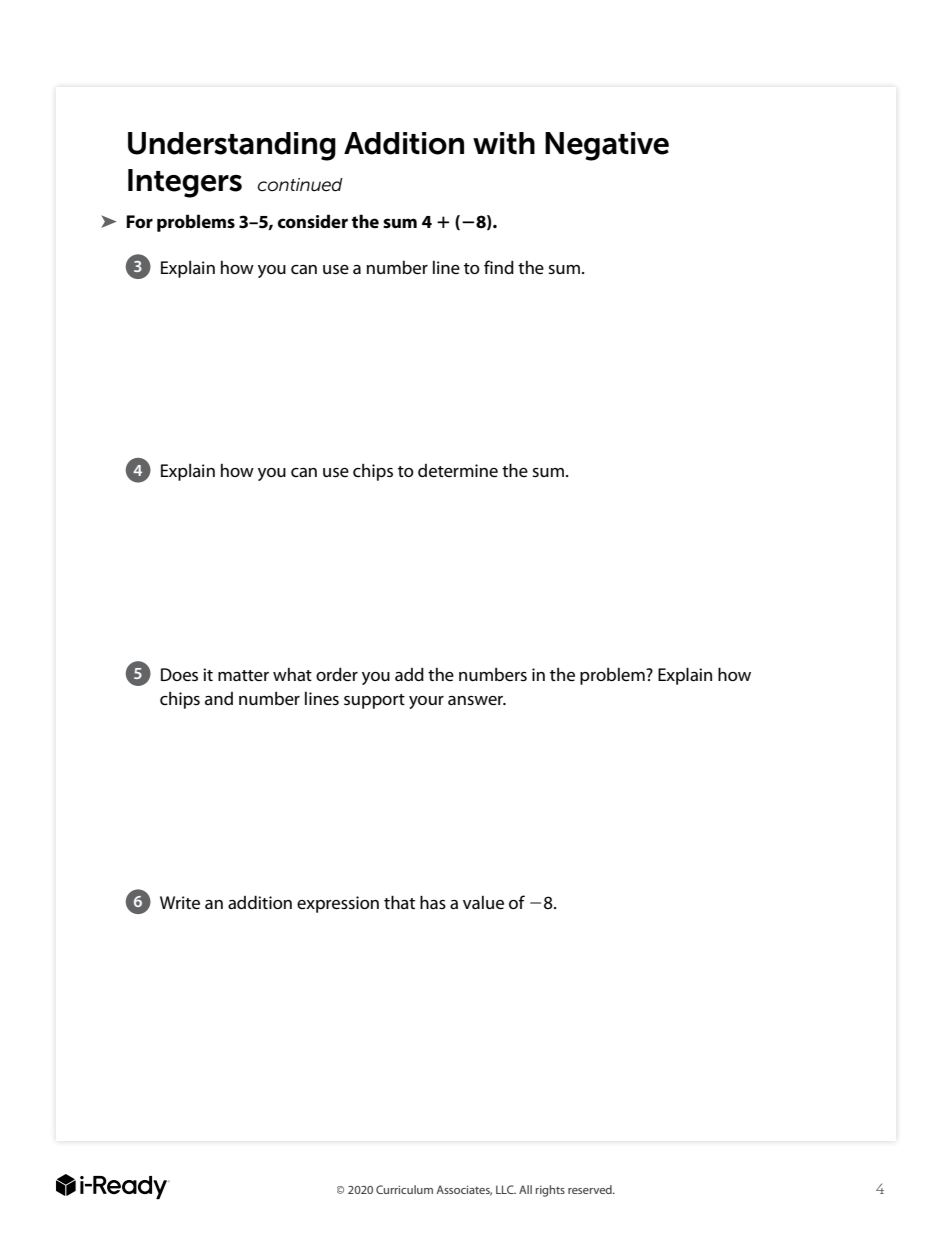 The width and height of the document is (952, 1233). I want to click on Understanding, so click(232, 146).
